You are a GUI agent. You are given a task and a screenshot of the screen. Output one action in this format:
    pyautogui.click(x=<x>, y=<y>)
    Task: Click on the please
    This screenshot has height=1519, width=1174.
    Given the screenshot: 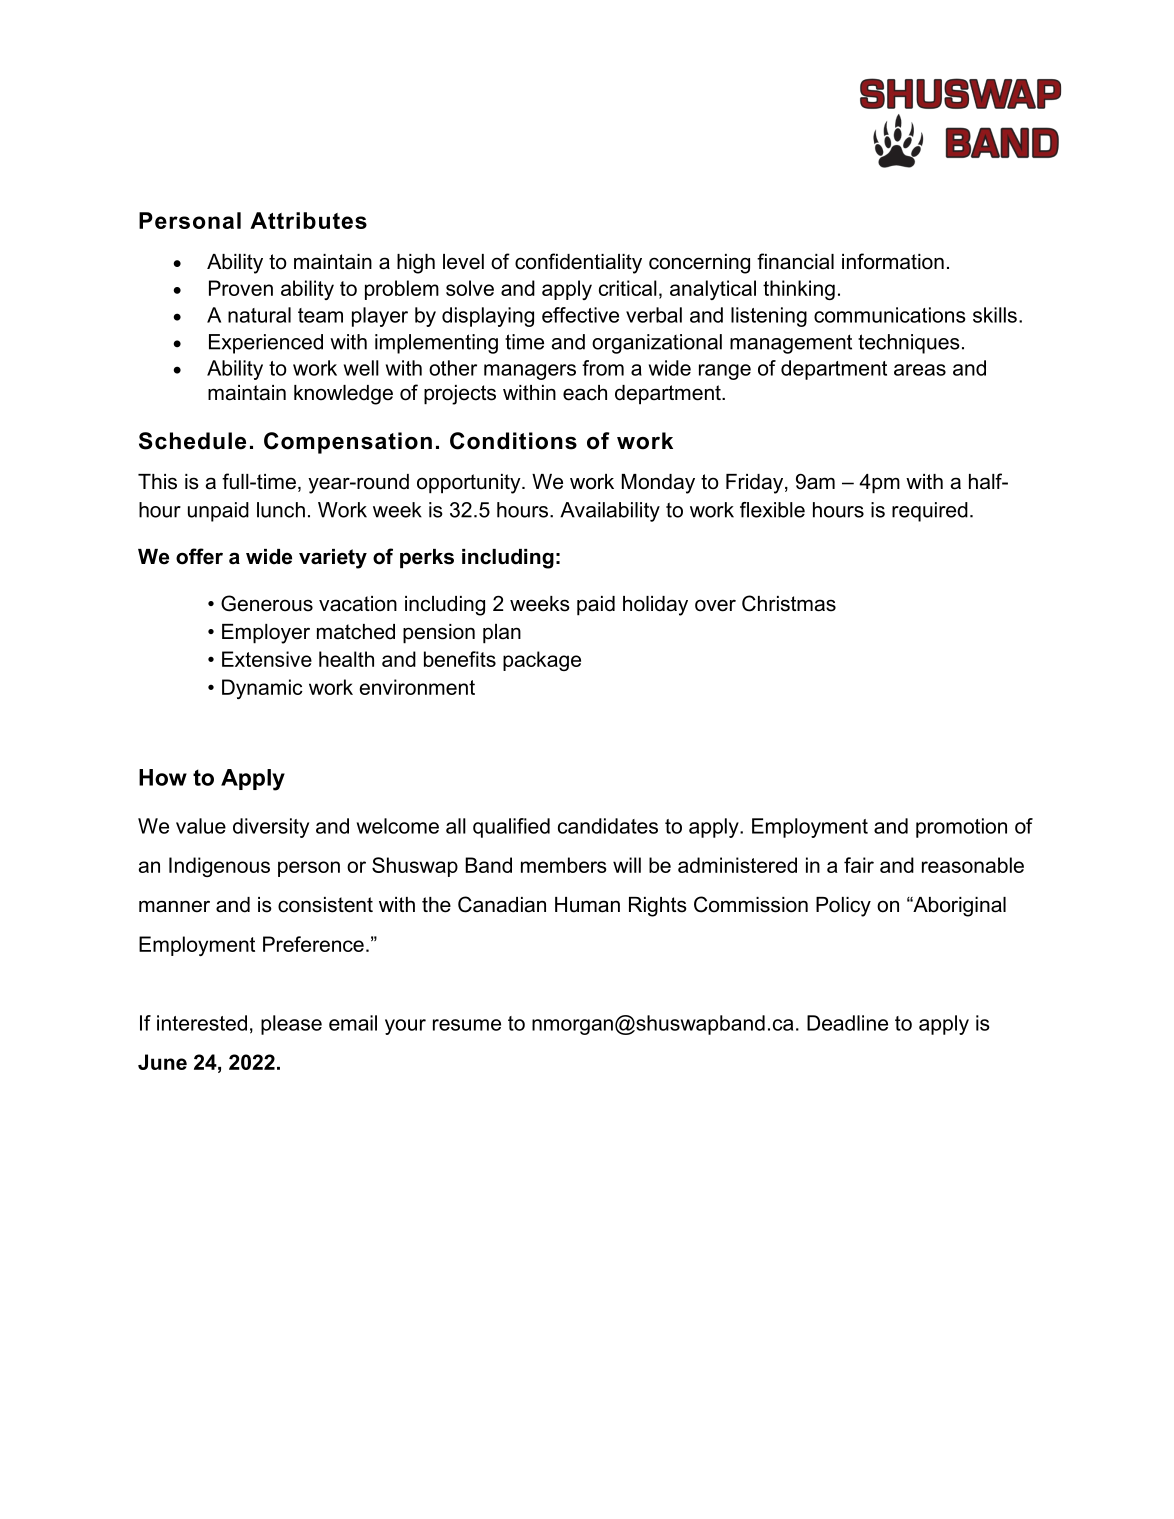 What is the action you would take?
    pyautogui.click(x=291, y=1025)
